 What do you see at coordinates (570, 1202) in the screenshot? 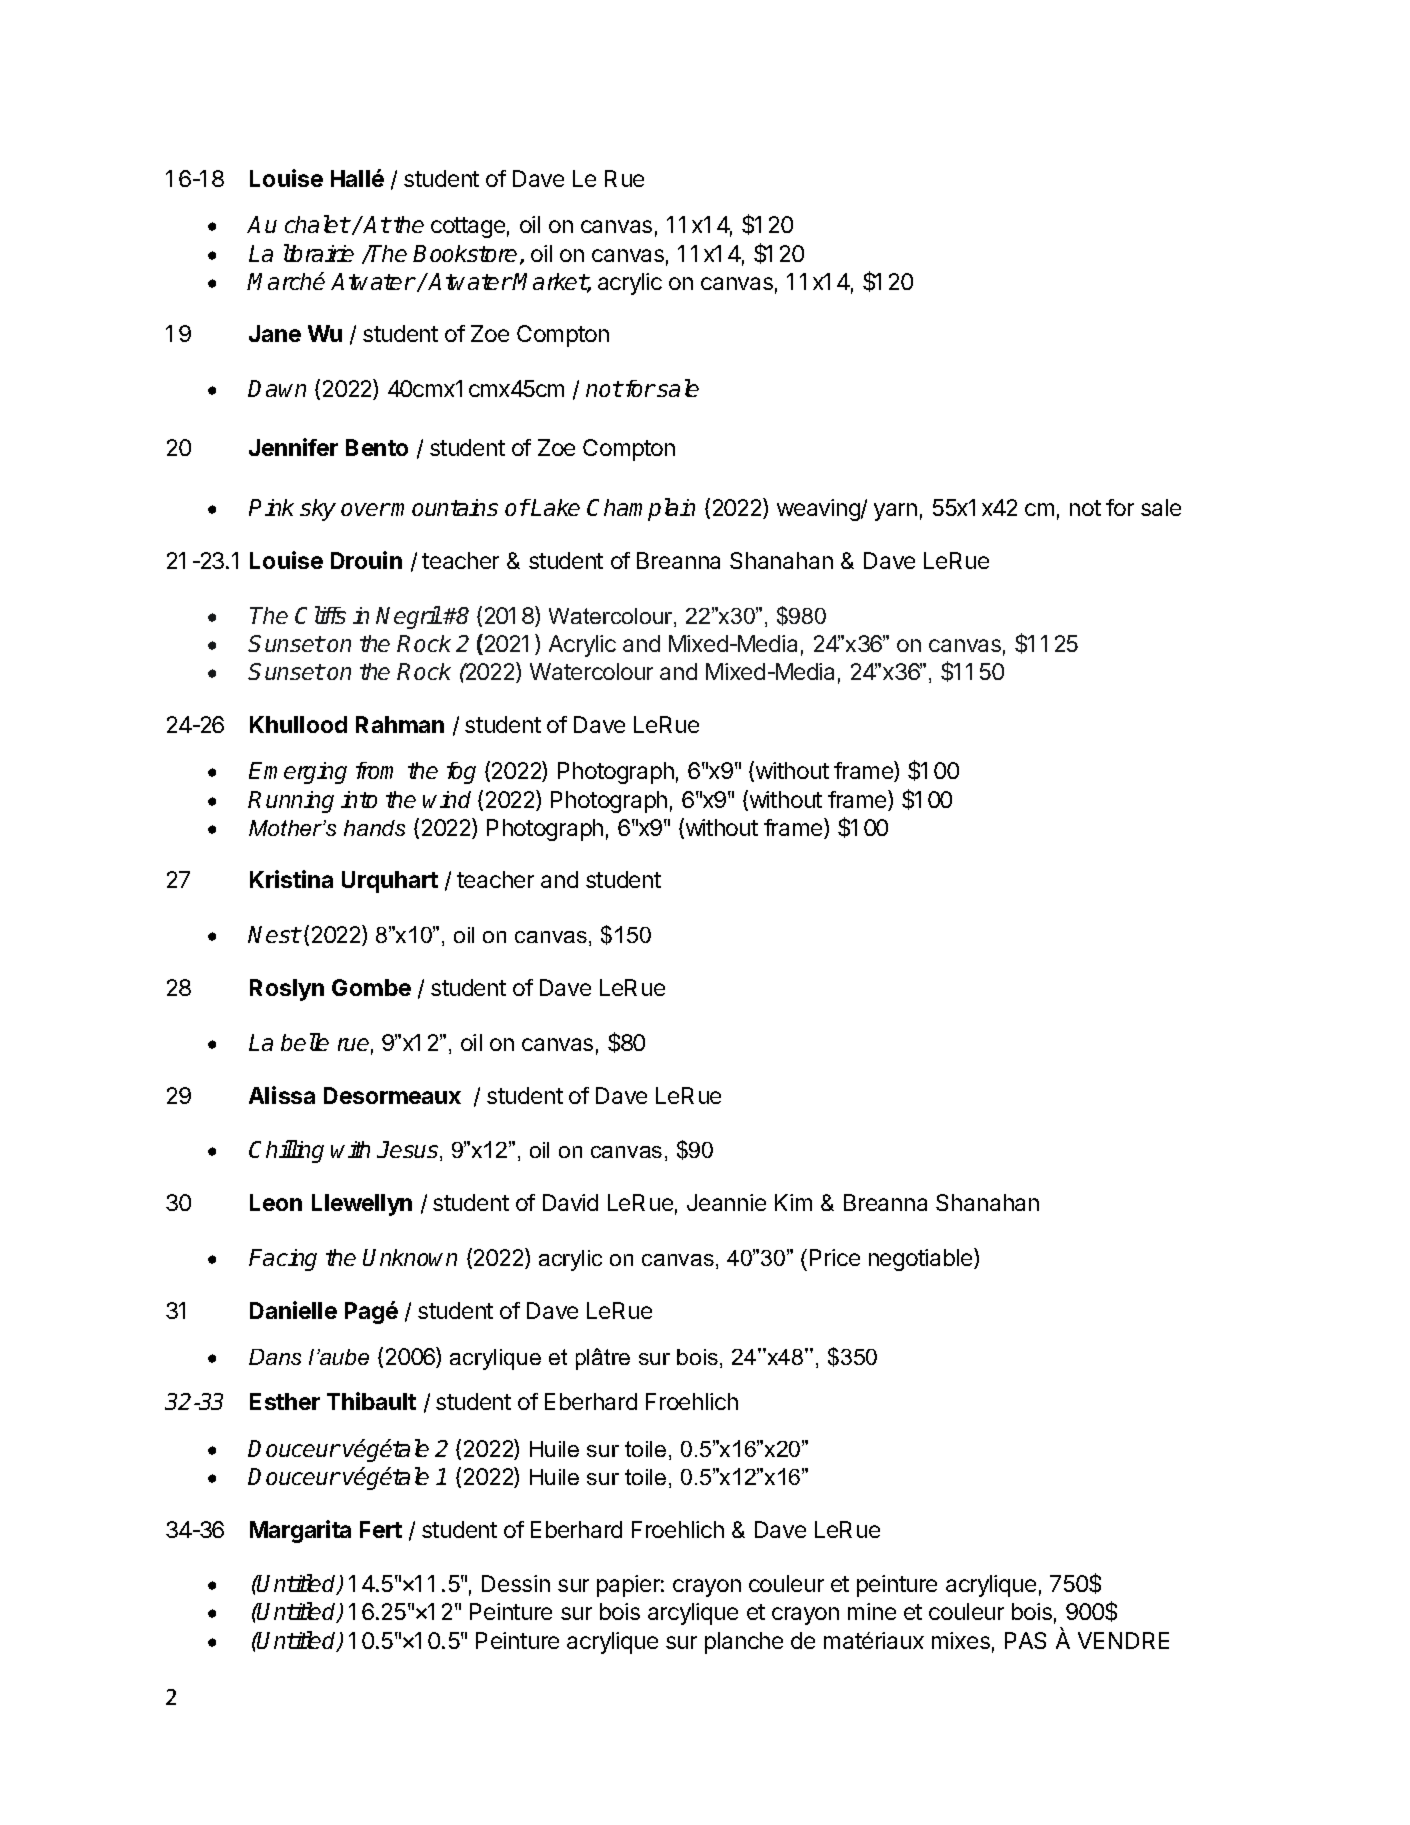
I see `David` at bounding box center [570, 1202].
